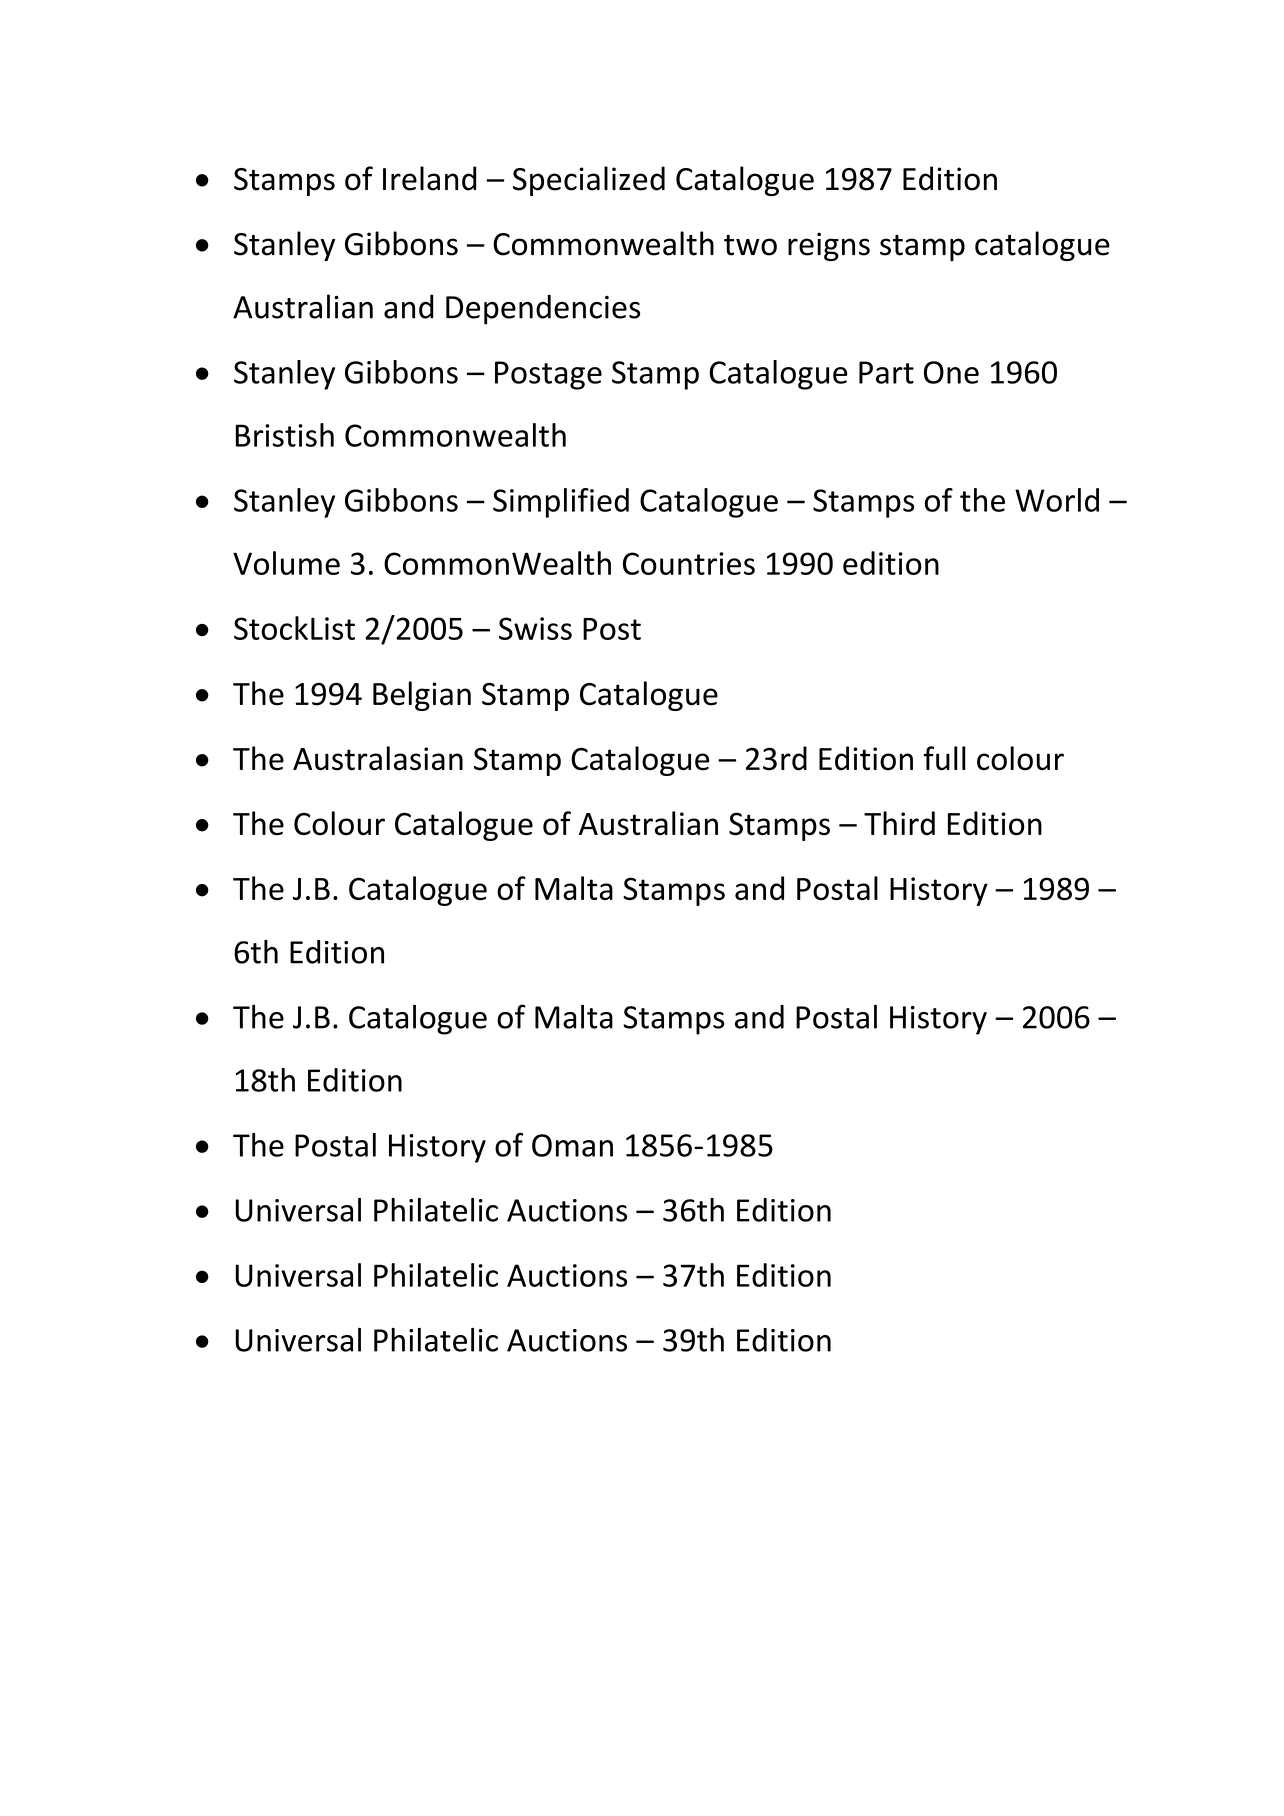  I want to click on Third, so click(899, 823).
